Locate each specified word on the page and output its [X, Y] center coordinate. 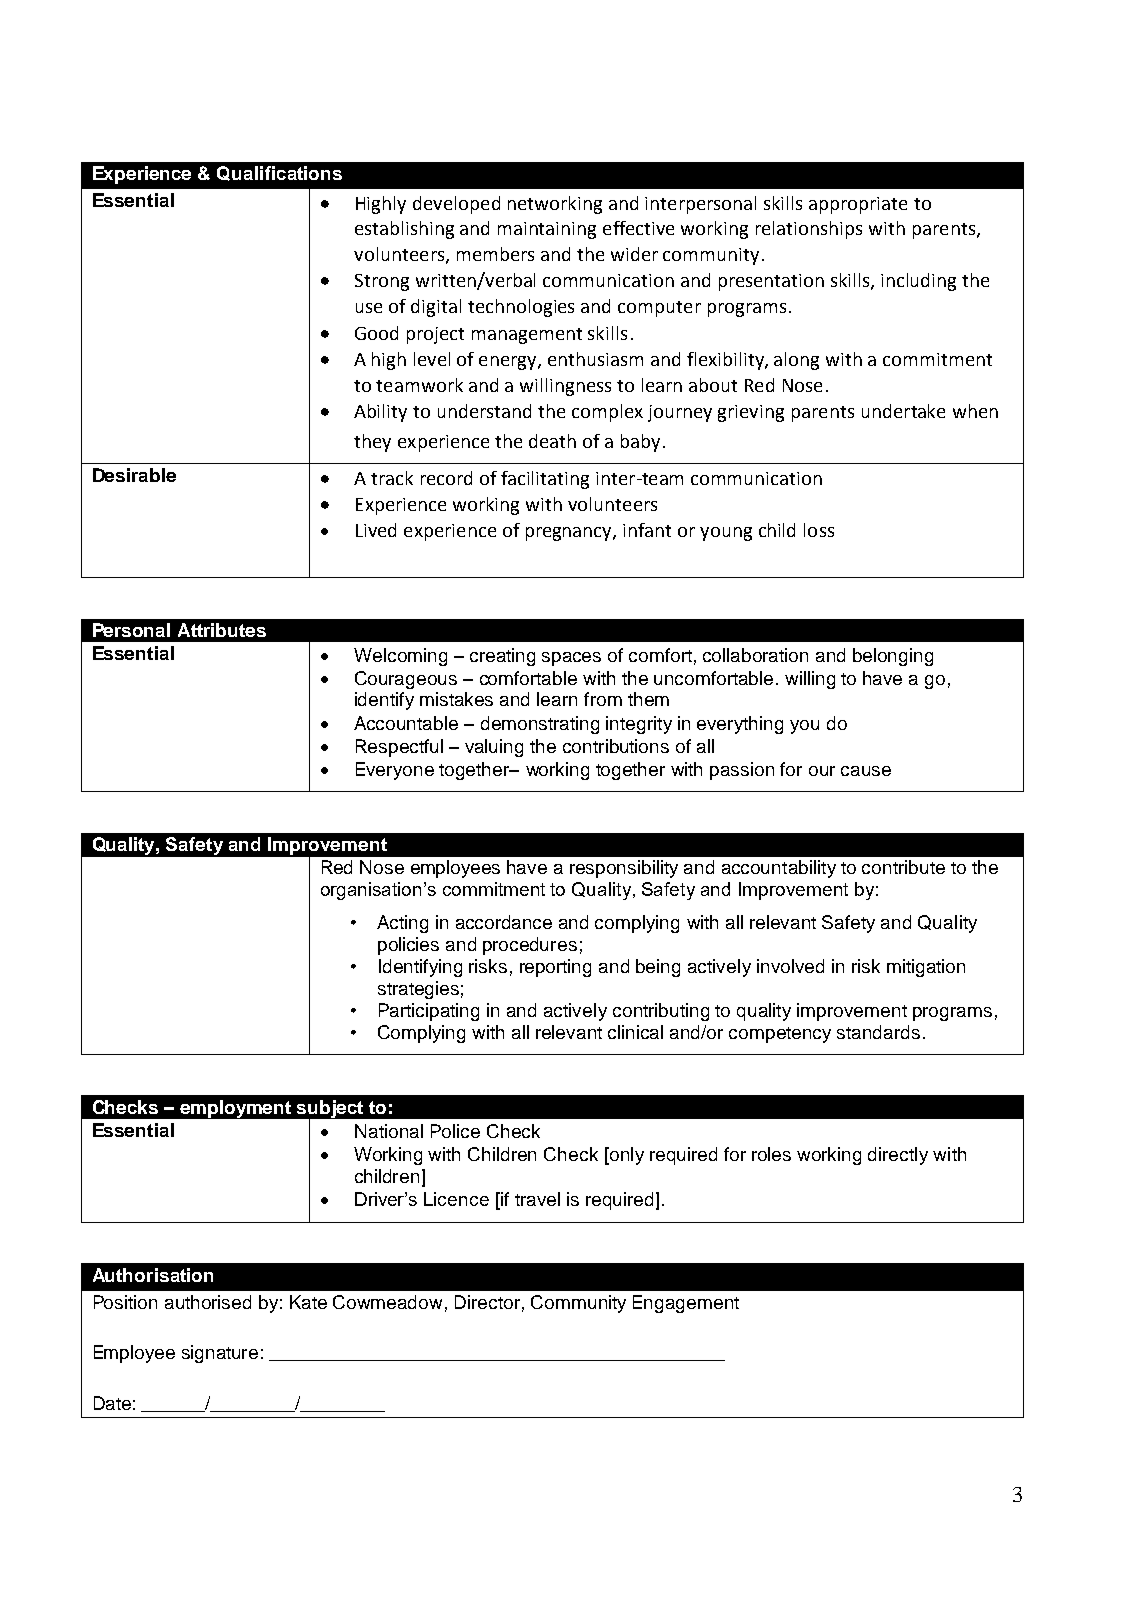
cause [866, 771]
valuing [494, 748]
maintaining [547, 230]
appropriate [858, 205]
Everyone [395, 771]
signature [220, 1354]
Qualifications [279, 173]
